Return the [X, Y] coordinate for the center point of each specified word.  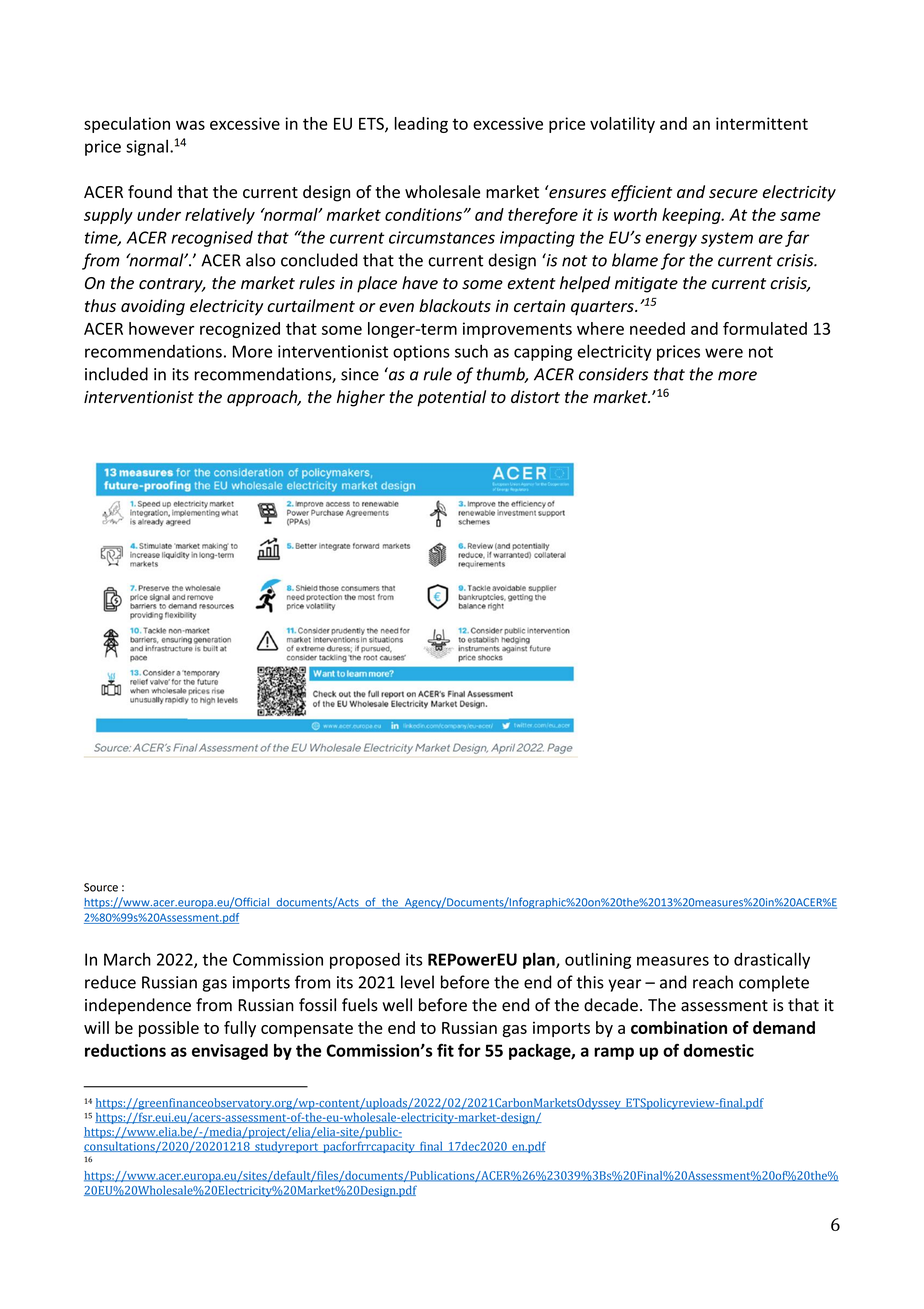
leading [421, 125]
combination [679, 1027]
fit [445, 1050]
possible [169, 1029]
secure [733, 193]
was [190, 125]
